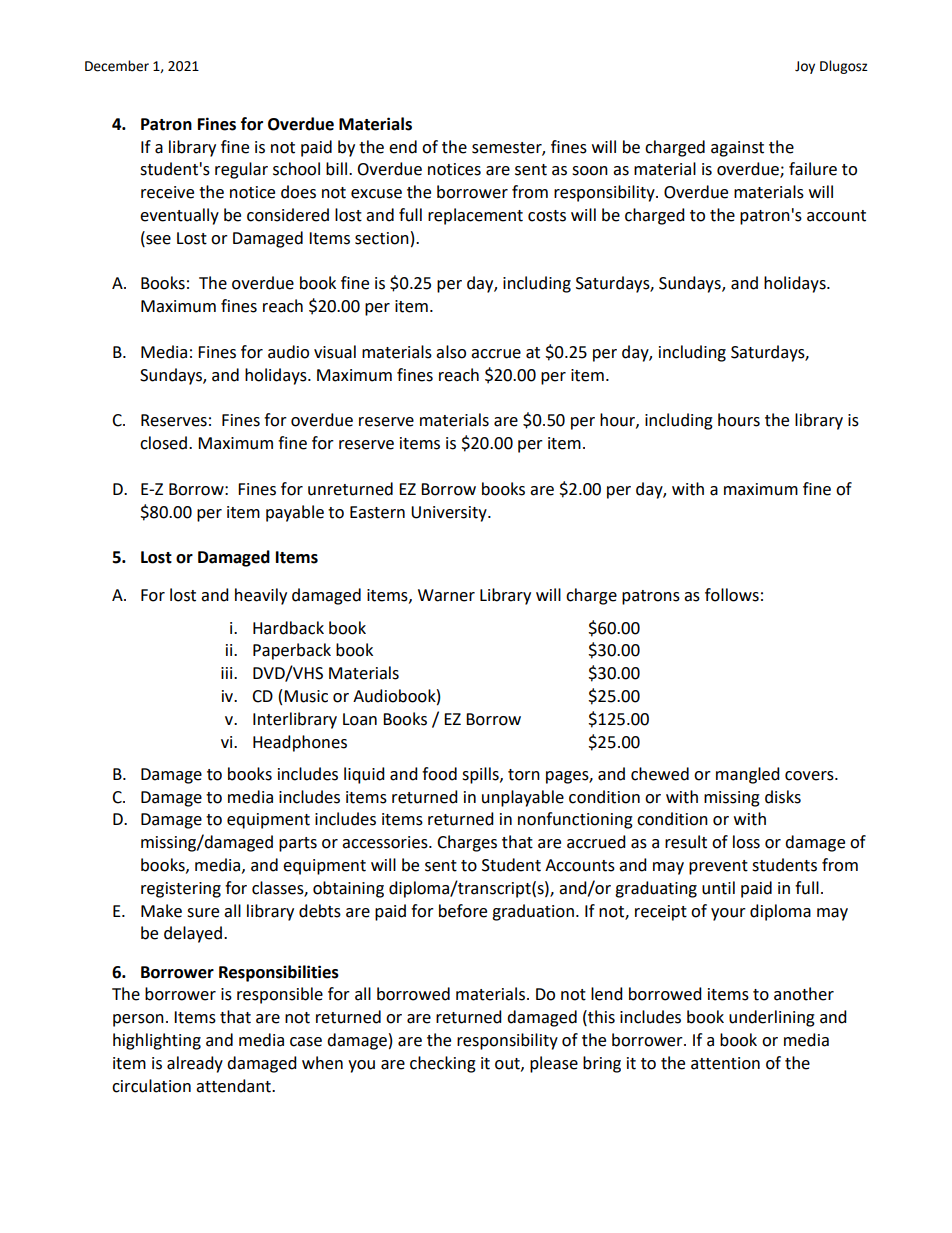  Describe the element at coordinates (376, 194) in the screenshot. I see `excuse` at that location.
